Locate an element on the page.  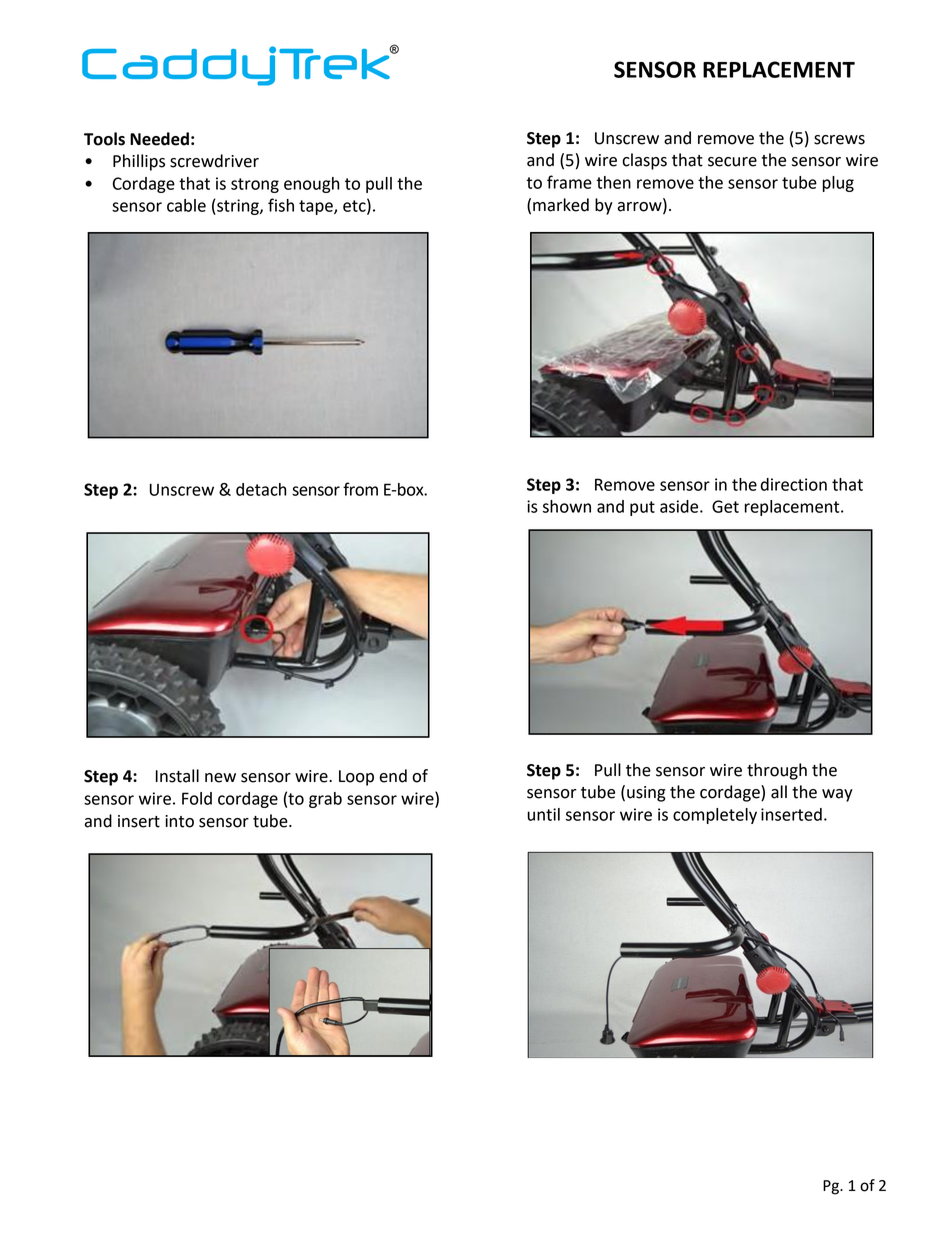
Get is located at coordinates (725, 506).
